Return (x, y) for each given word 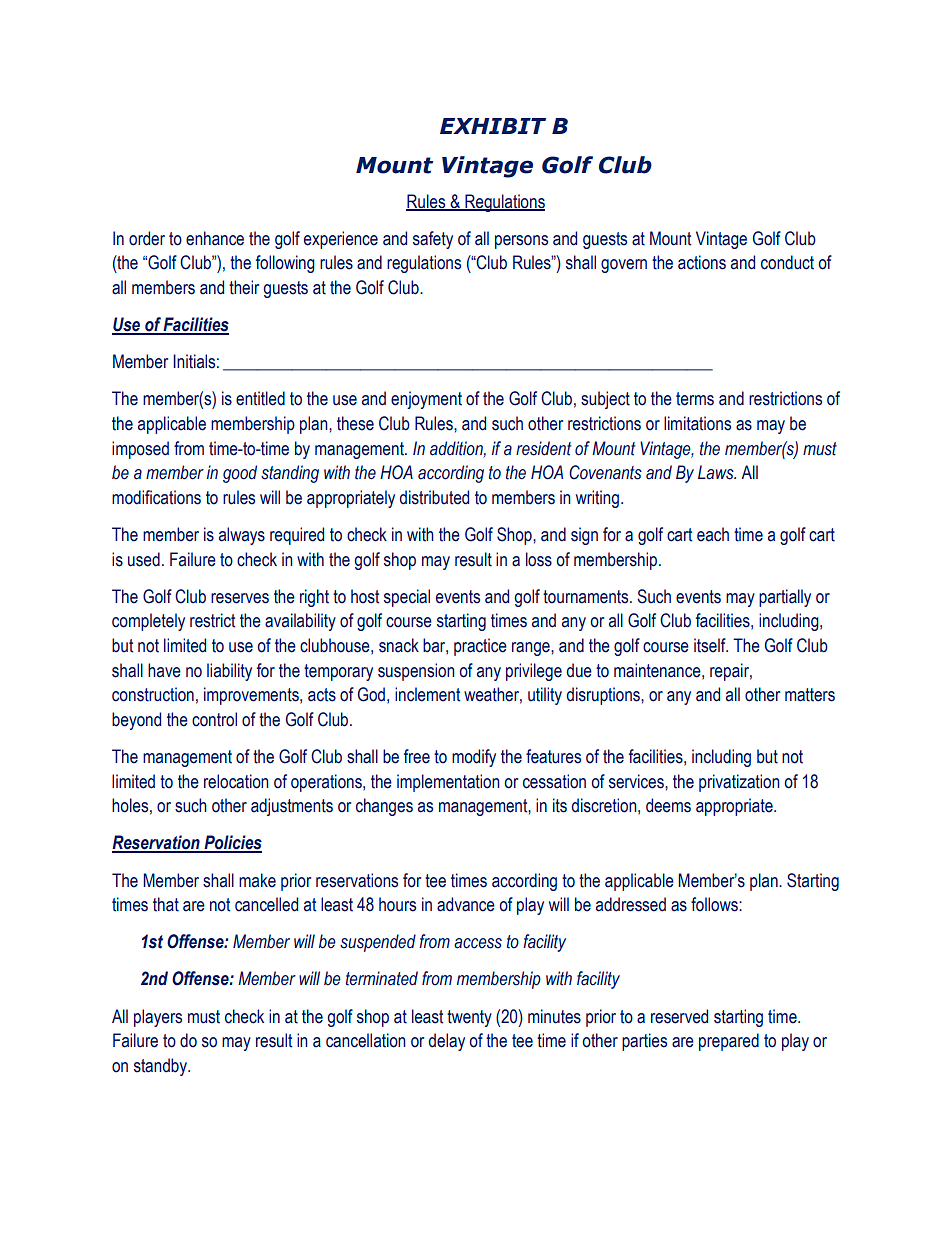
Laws (717, 472)
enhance (215, 238)
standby (161, 1067)
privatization (739, 783)
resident (543, 448)
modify (474, 758)
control (214, 719)
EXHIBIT (493, 126)
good (240, 474)
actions (702, 262)
